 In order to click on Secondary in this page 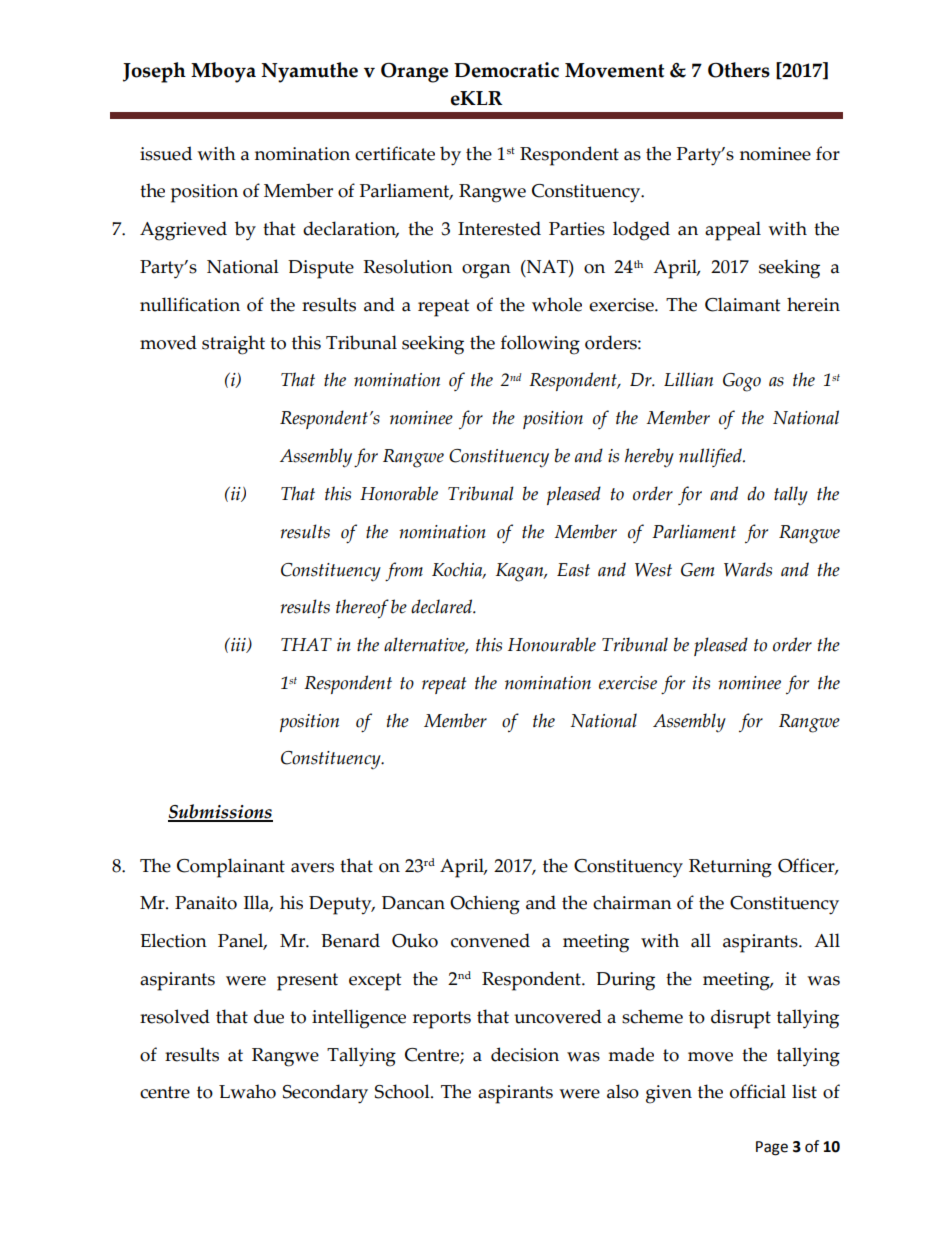, I will do `click(325, 1094)`.
